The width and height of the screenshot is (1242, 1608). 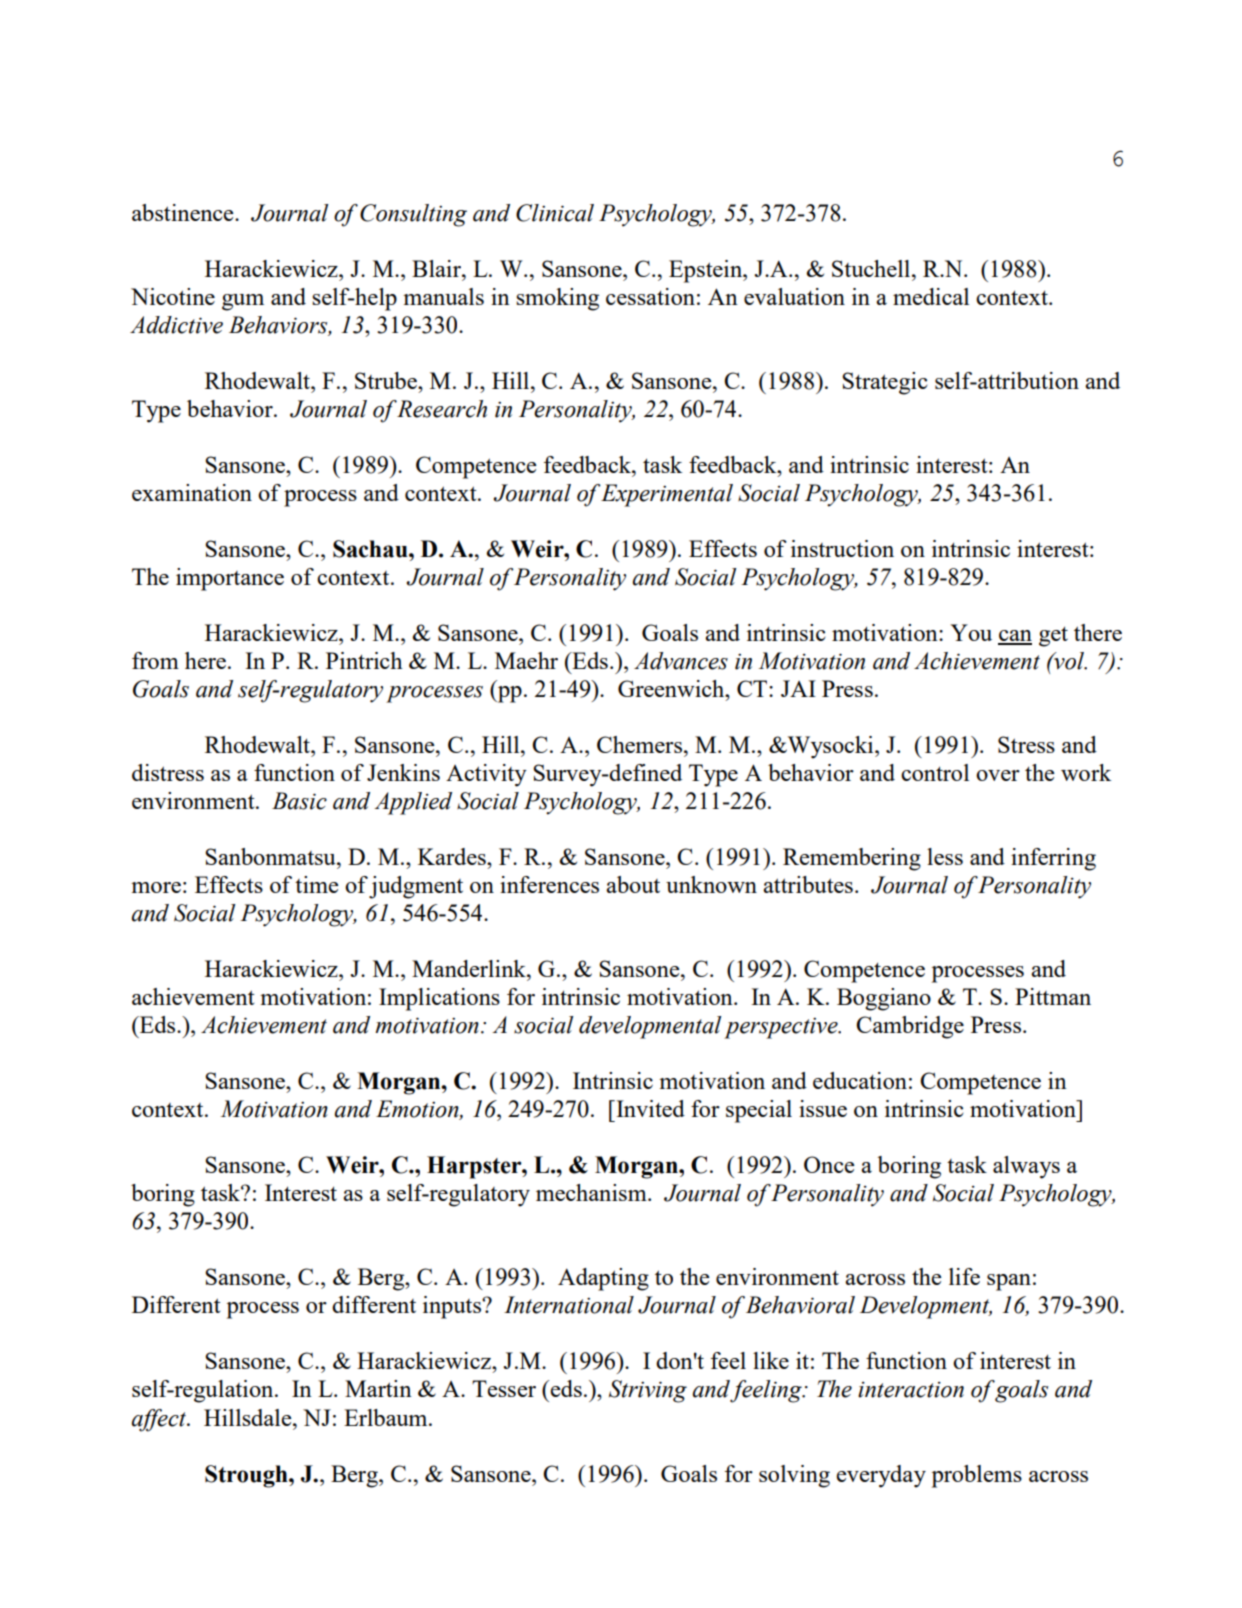 What do you see at coordinates (243, 302) in the screenshot?
I see `gum` at bounding box center [243, 302].
